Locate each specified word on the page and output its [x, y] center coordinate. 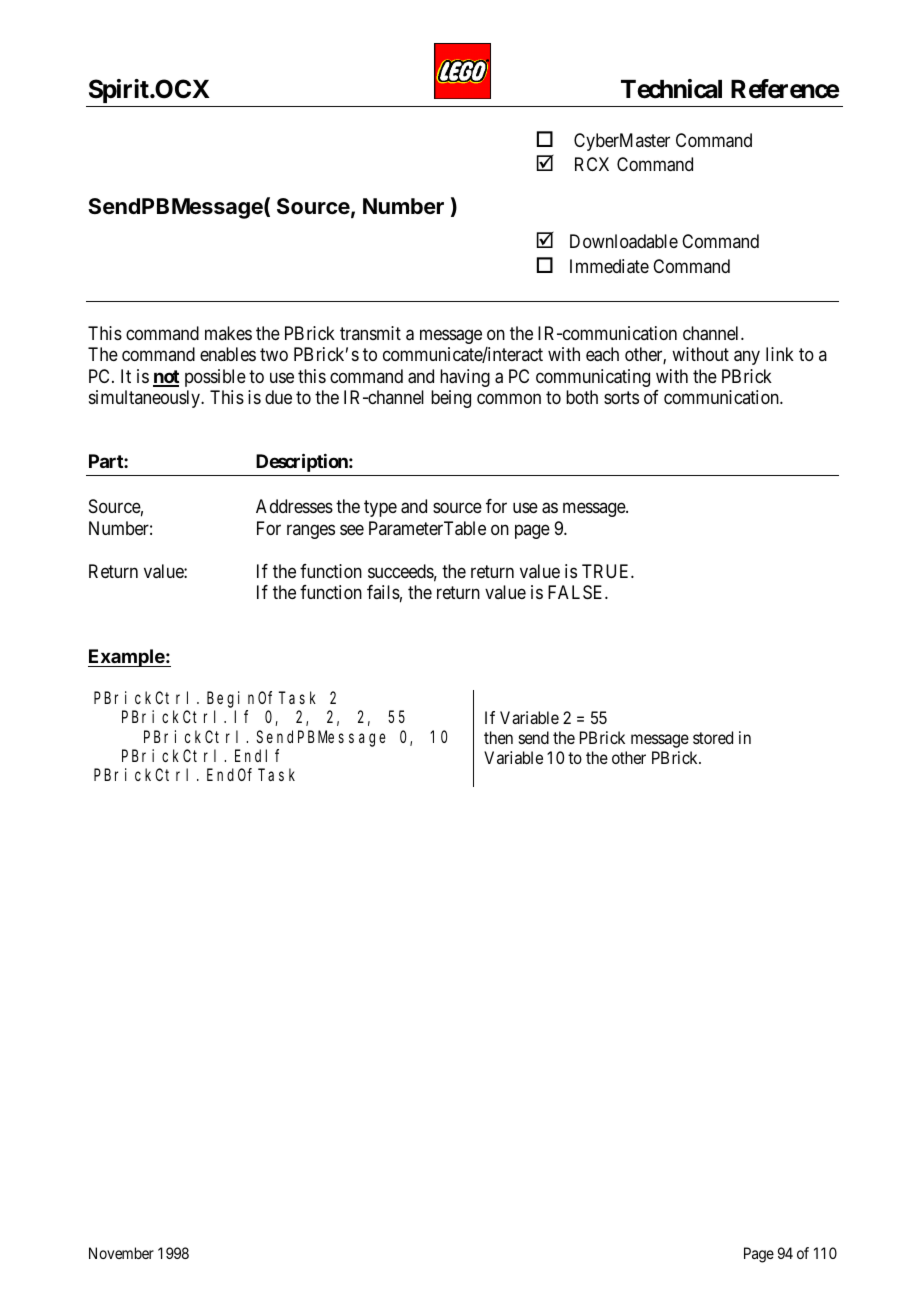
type [380, 509]
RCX [592, 164]
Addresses [294, 506]
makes [228, 333]
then [498, 737]
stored [713, 737]
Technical [671, 89]
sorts [621, 397]
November [121, 1253]
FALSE [577, 592]
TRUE [607, 571]
